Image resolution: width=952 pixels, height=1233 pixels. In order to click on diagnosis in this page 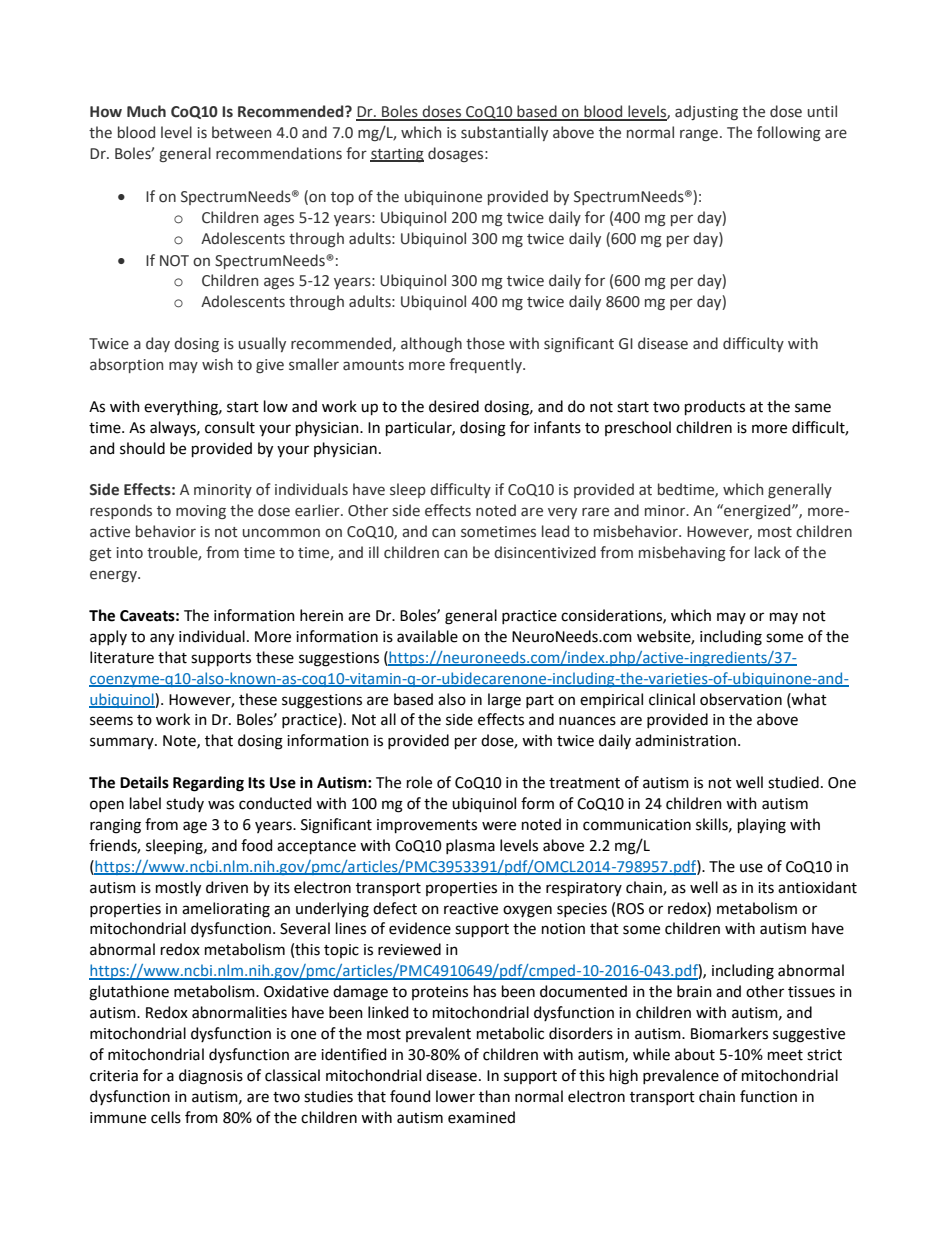, I will do `click(211, 1077)`.
